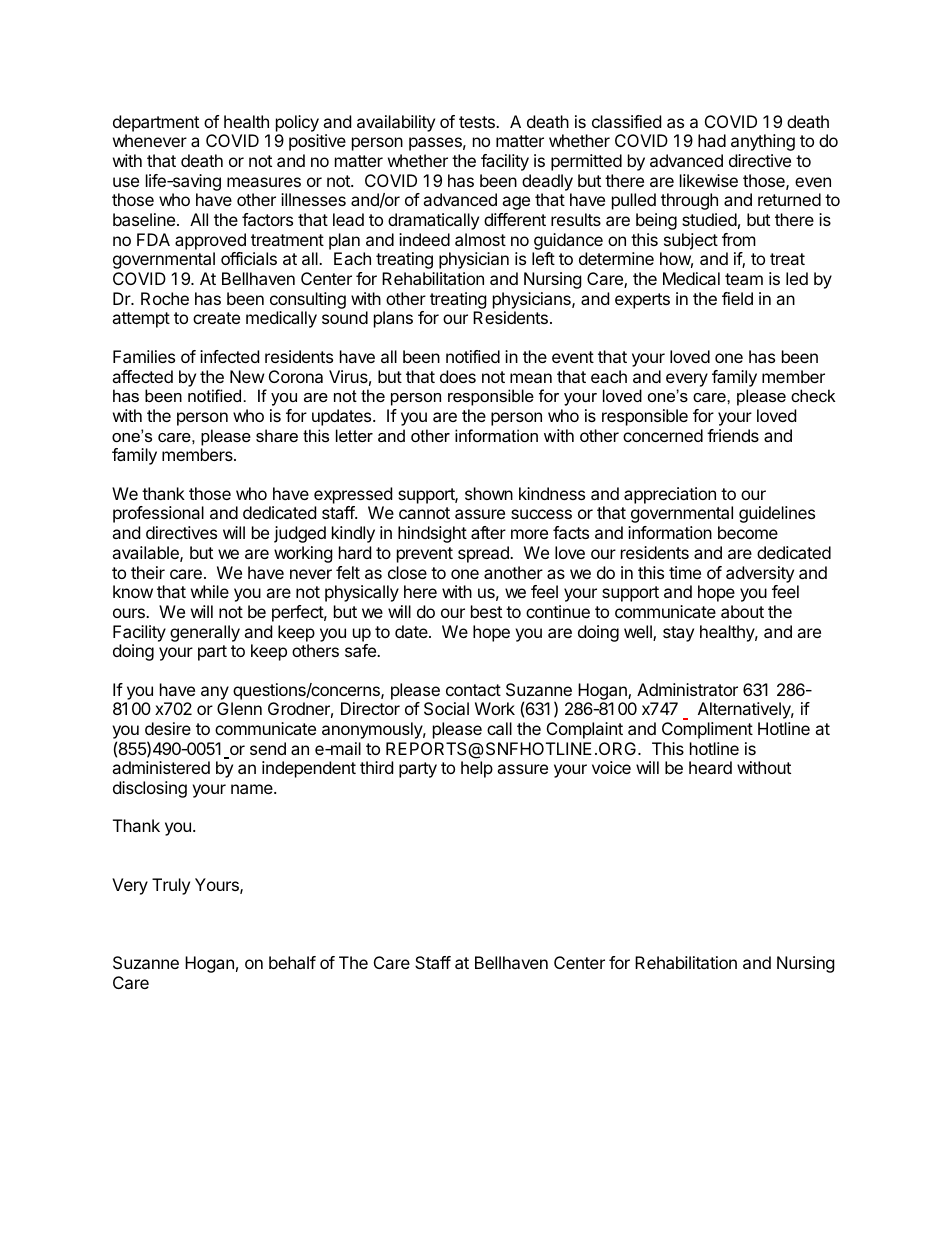  What do you see at coordinates (171, 886) in the screenshot?
I see `Truly` at bounding box center [171, 886].
